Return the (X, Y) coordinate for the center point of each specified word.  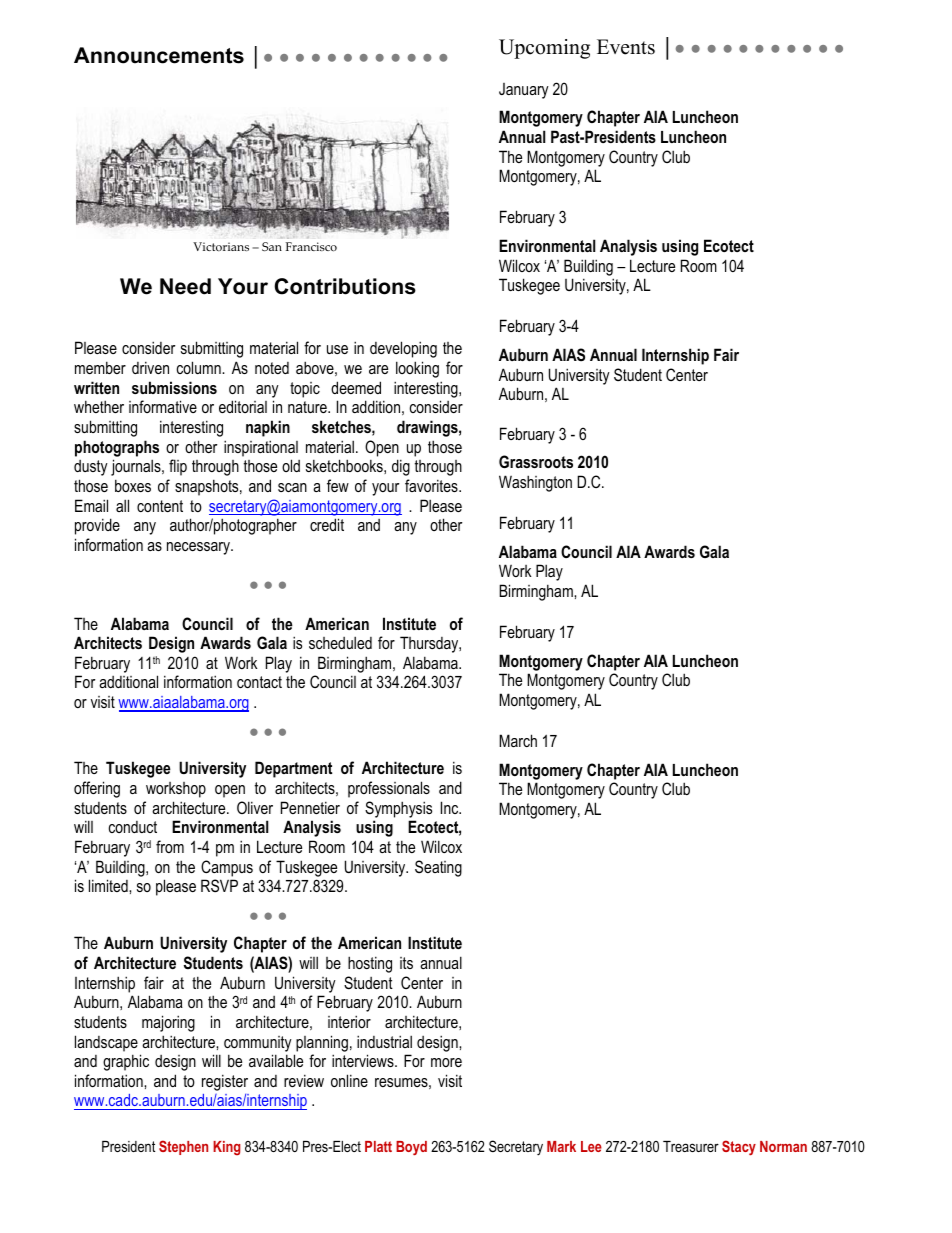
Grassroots (536, 461)
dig (401, 467)
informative (163, 406)
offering (97, 789)
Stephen (183, 1147)
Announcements (159, 55)
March (518, 740)
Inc (451, 807)
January (524, 91)
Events (626, 47)
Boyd (411, 1148)
